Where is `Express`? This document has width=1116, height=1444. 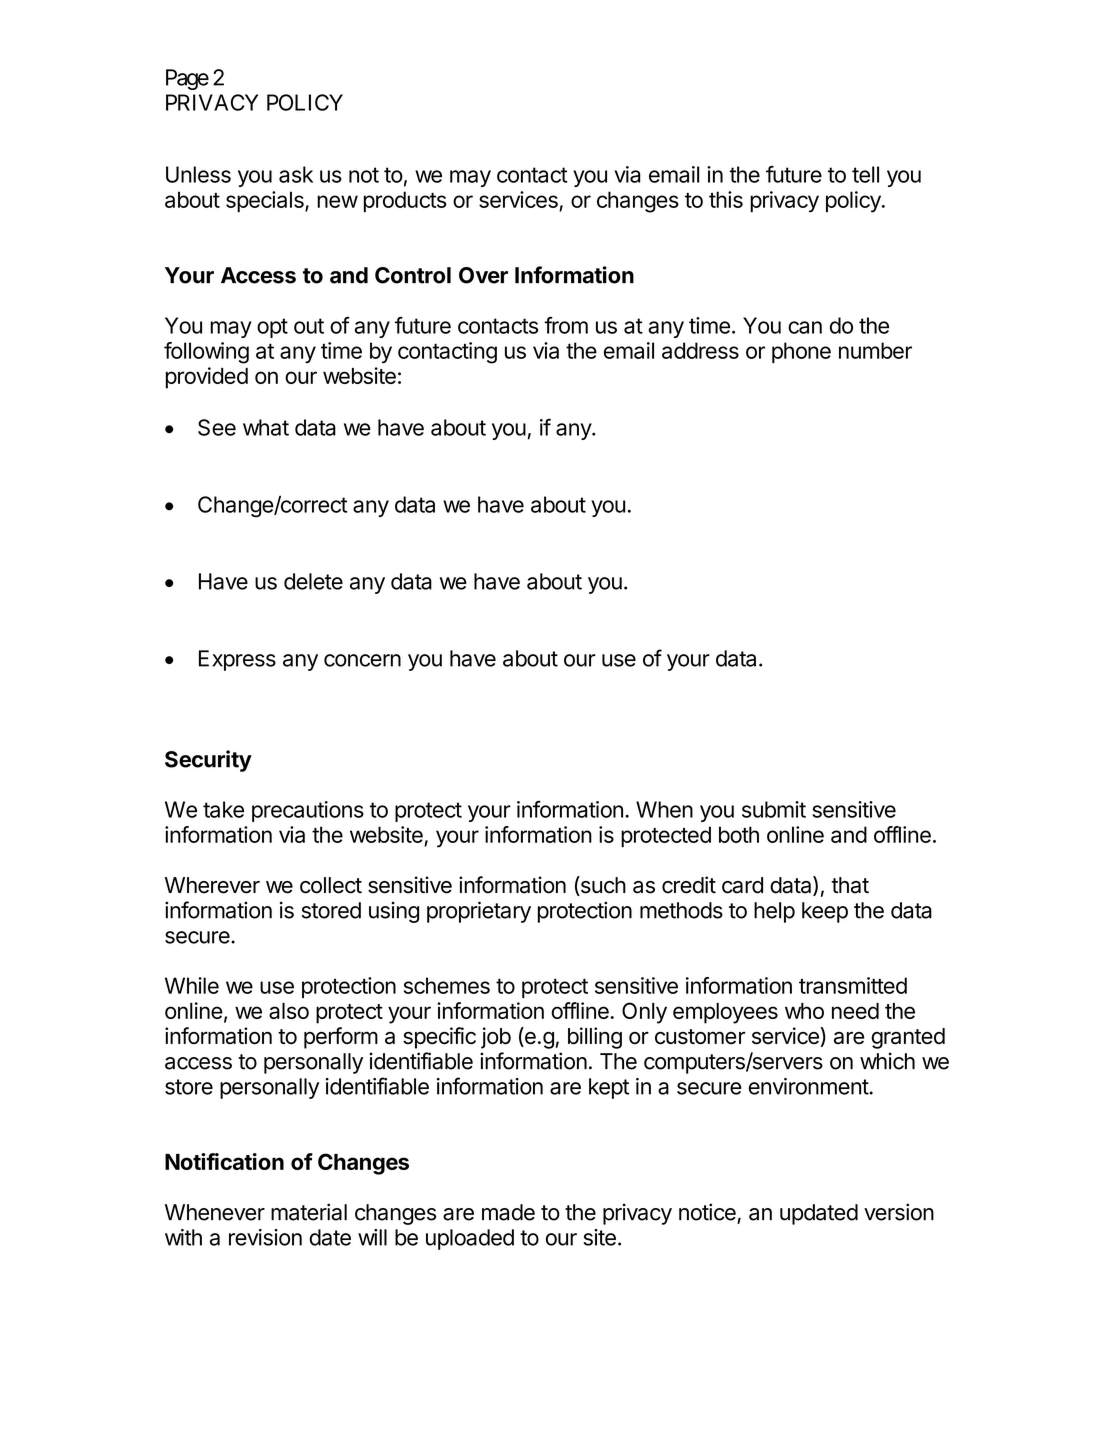
Express is located at coordinates (237, 660).
